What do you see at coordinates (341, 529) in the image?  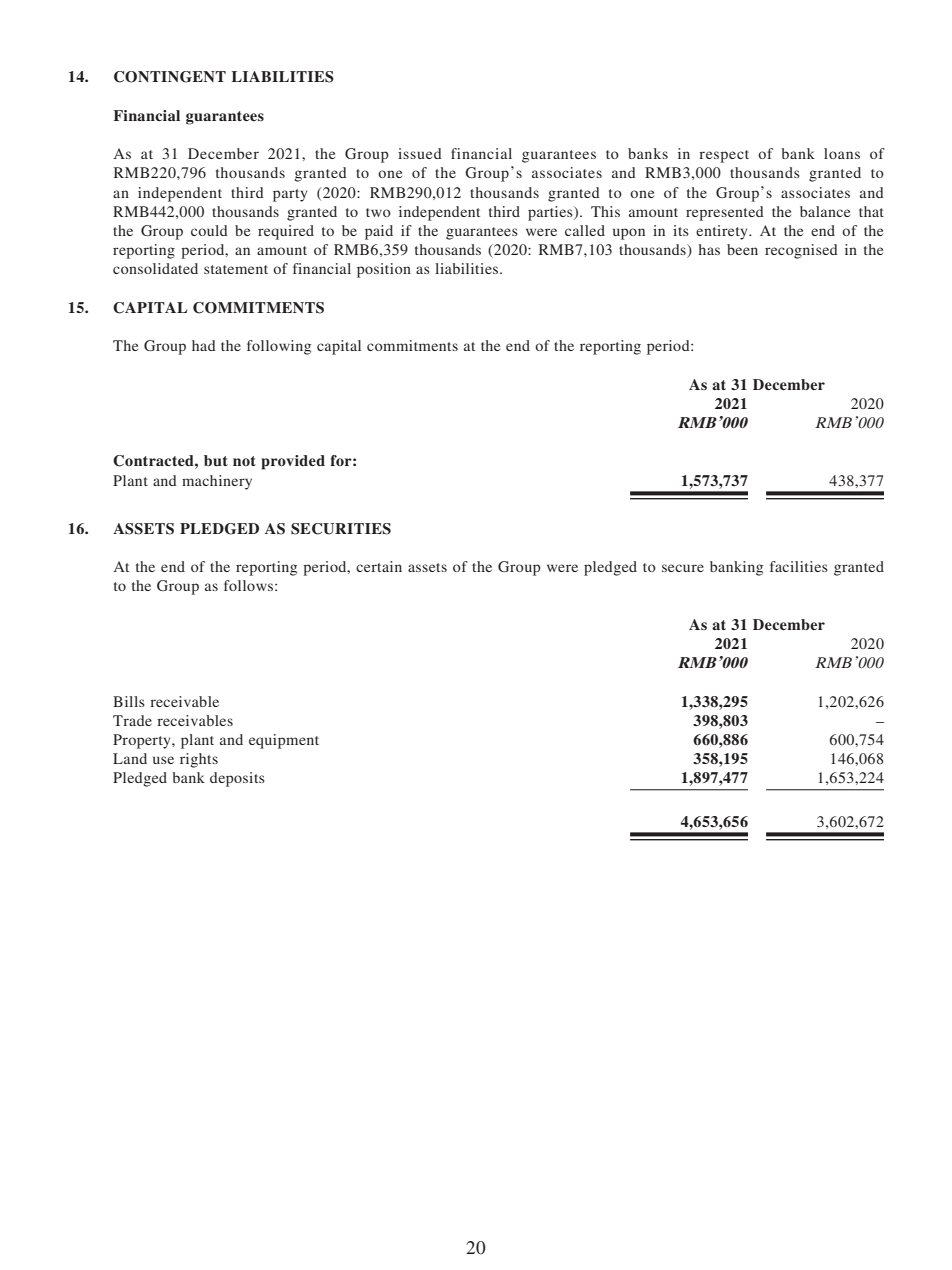 I see `SECURITIES` at bounding box center [341, 529].
